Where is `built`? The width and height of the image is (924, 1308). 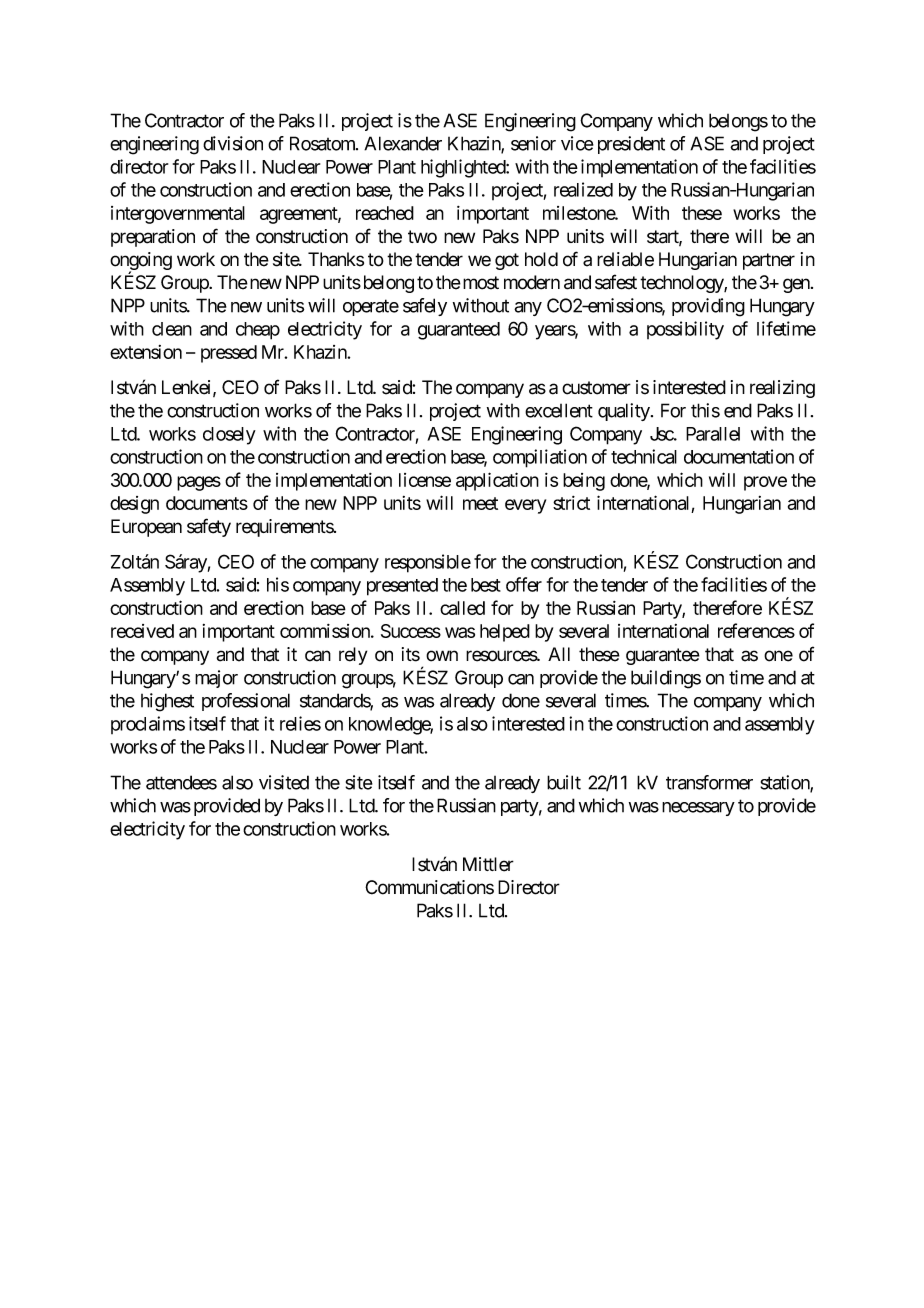 built is located at coordinates (564, 782).
